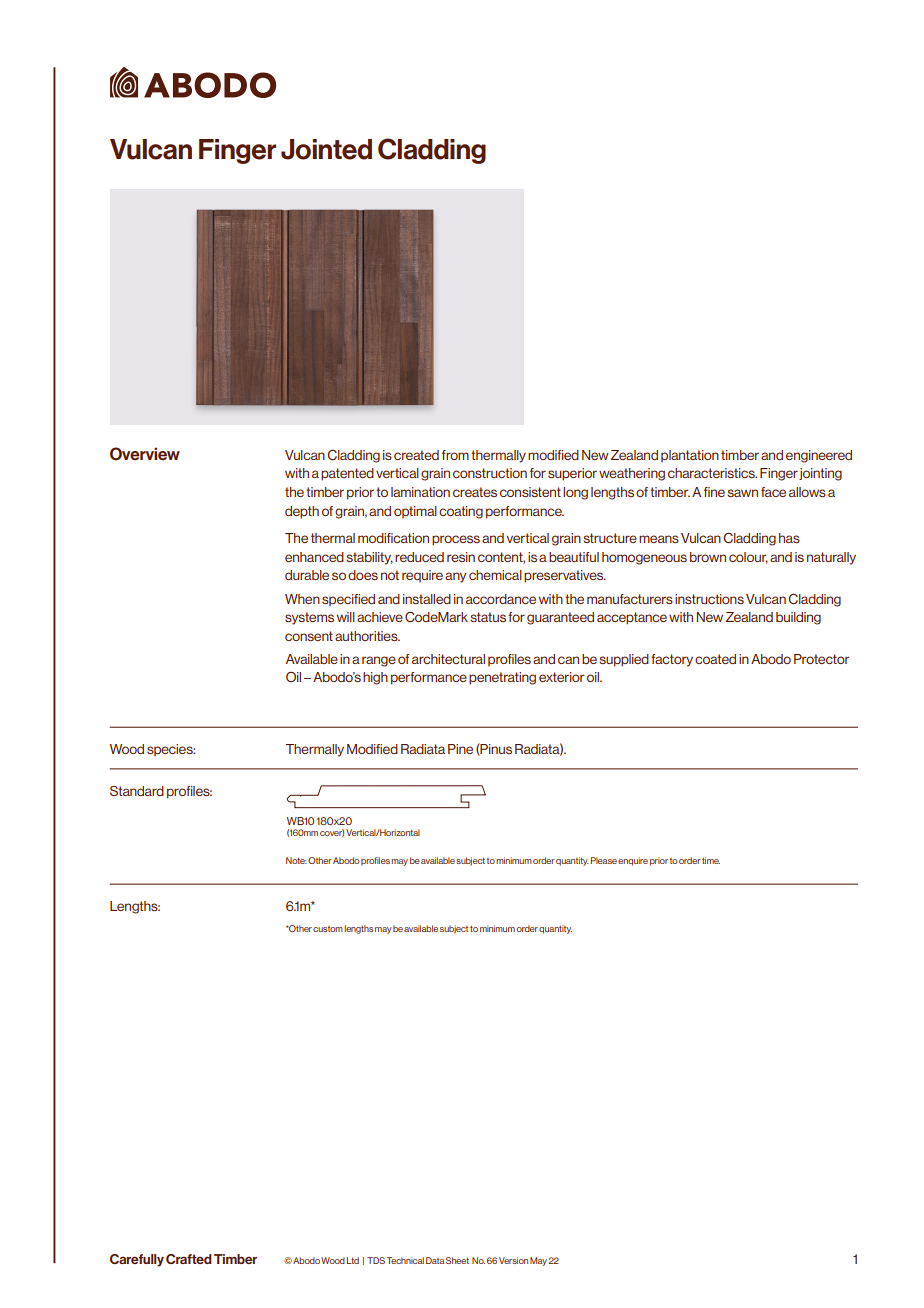  What do you see at coordinates (455, 455) in the screenshot?
I see `from` at bounding box center [455, 455].
